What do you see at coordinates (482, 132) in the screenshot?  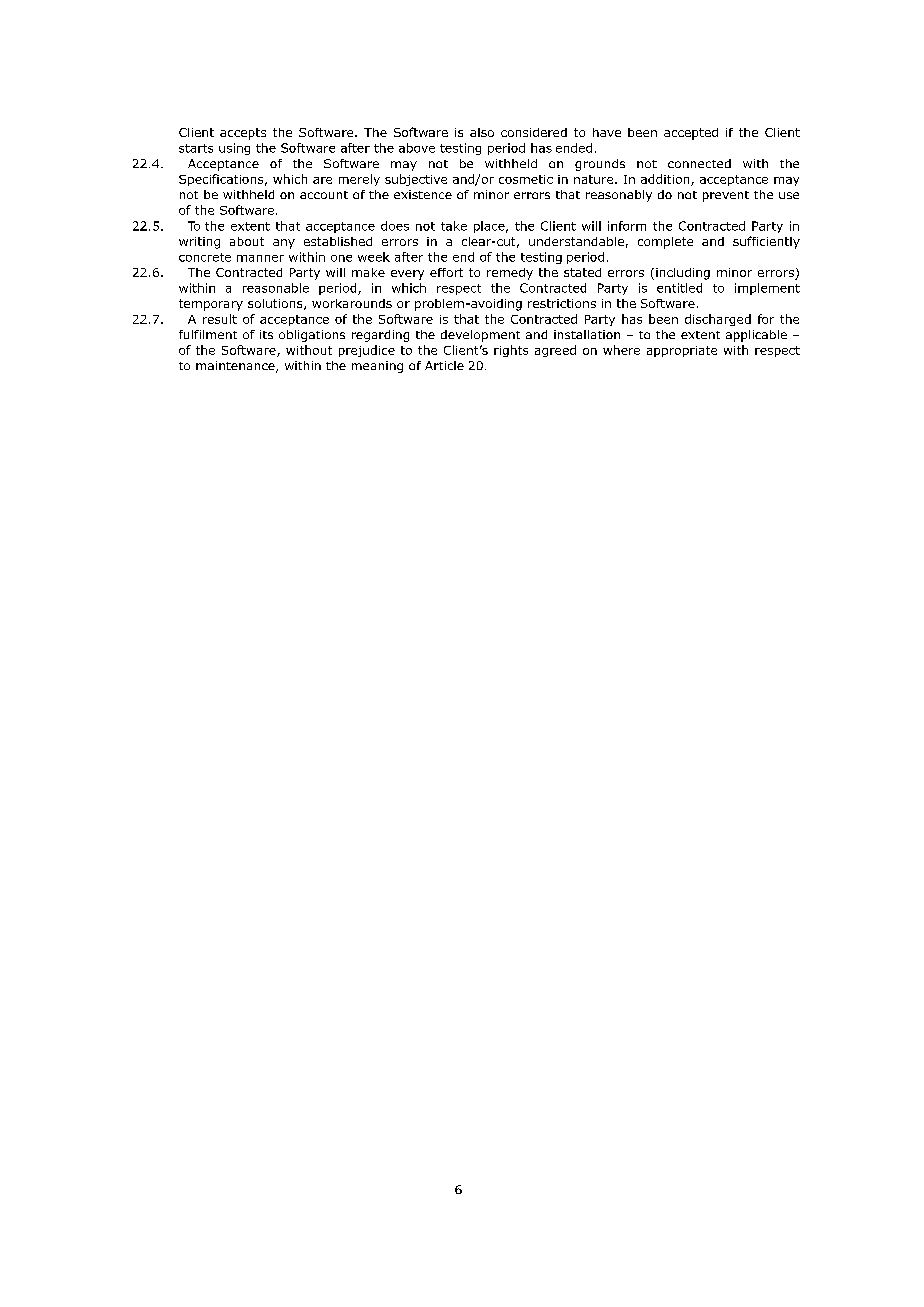 I see `also` at bounding box center [482, 132].
